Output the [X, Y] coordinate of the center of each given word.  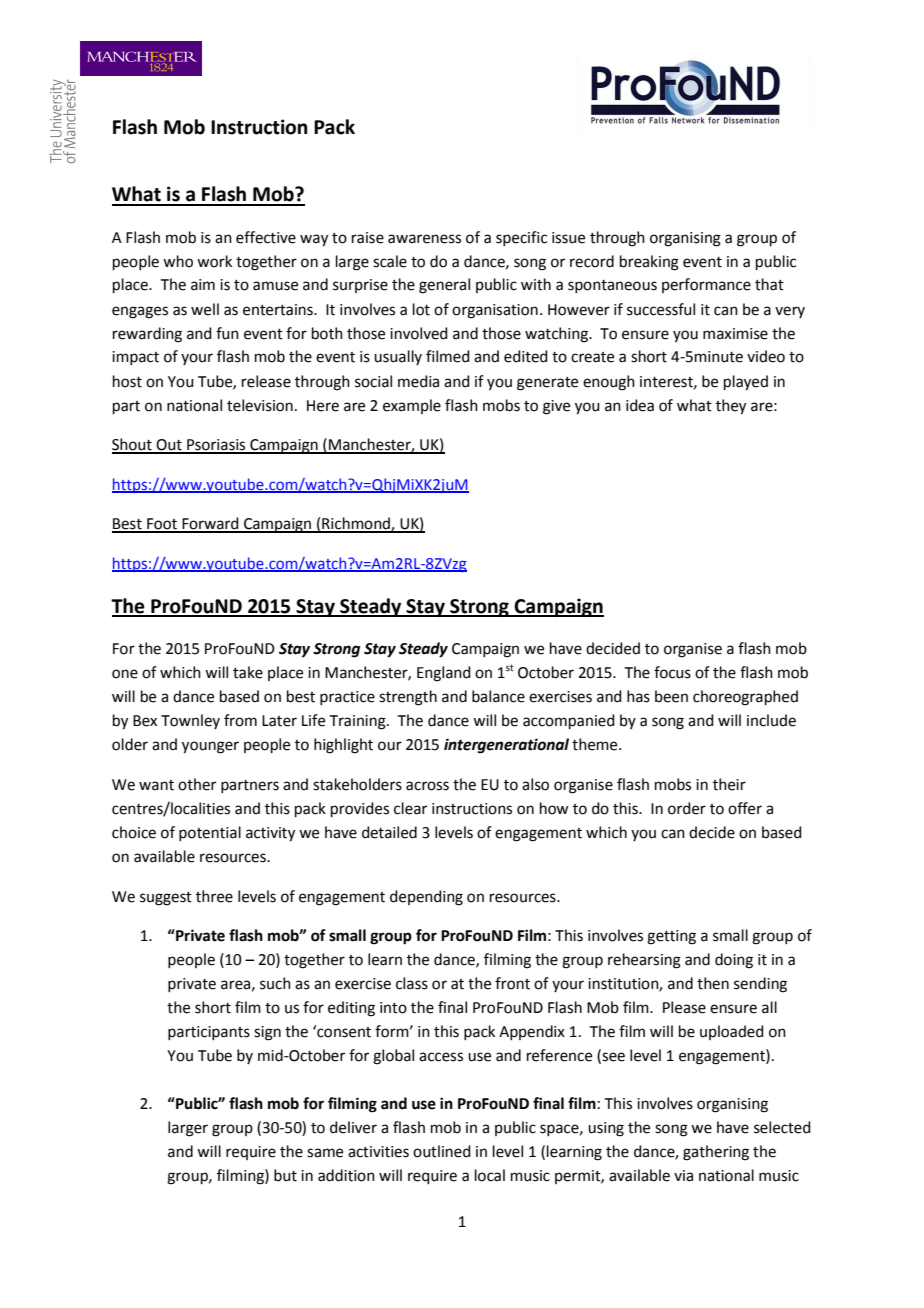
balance [498, 696]
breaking [649, 263]
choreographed [745, 698]
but [285, 1175]
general [444, 286]
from [240, 720]
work [214, 261]
